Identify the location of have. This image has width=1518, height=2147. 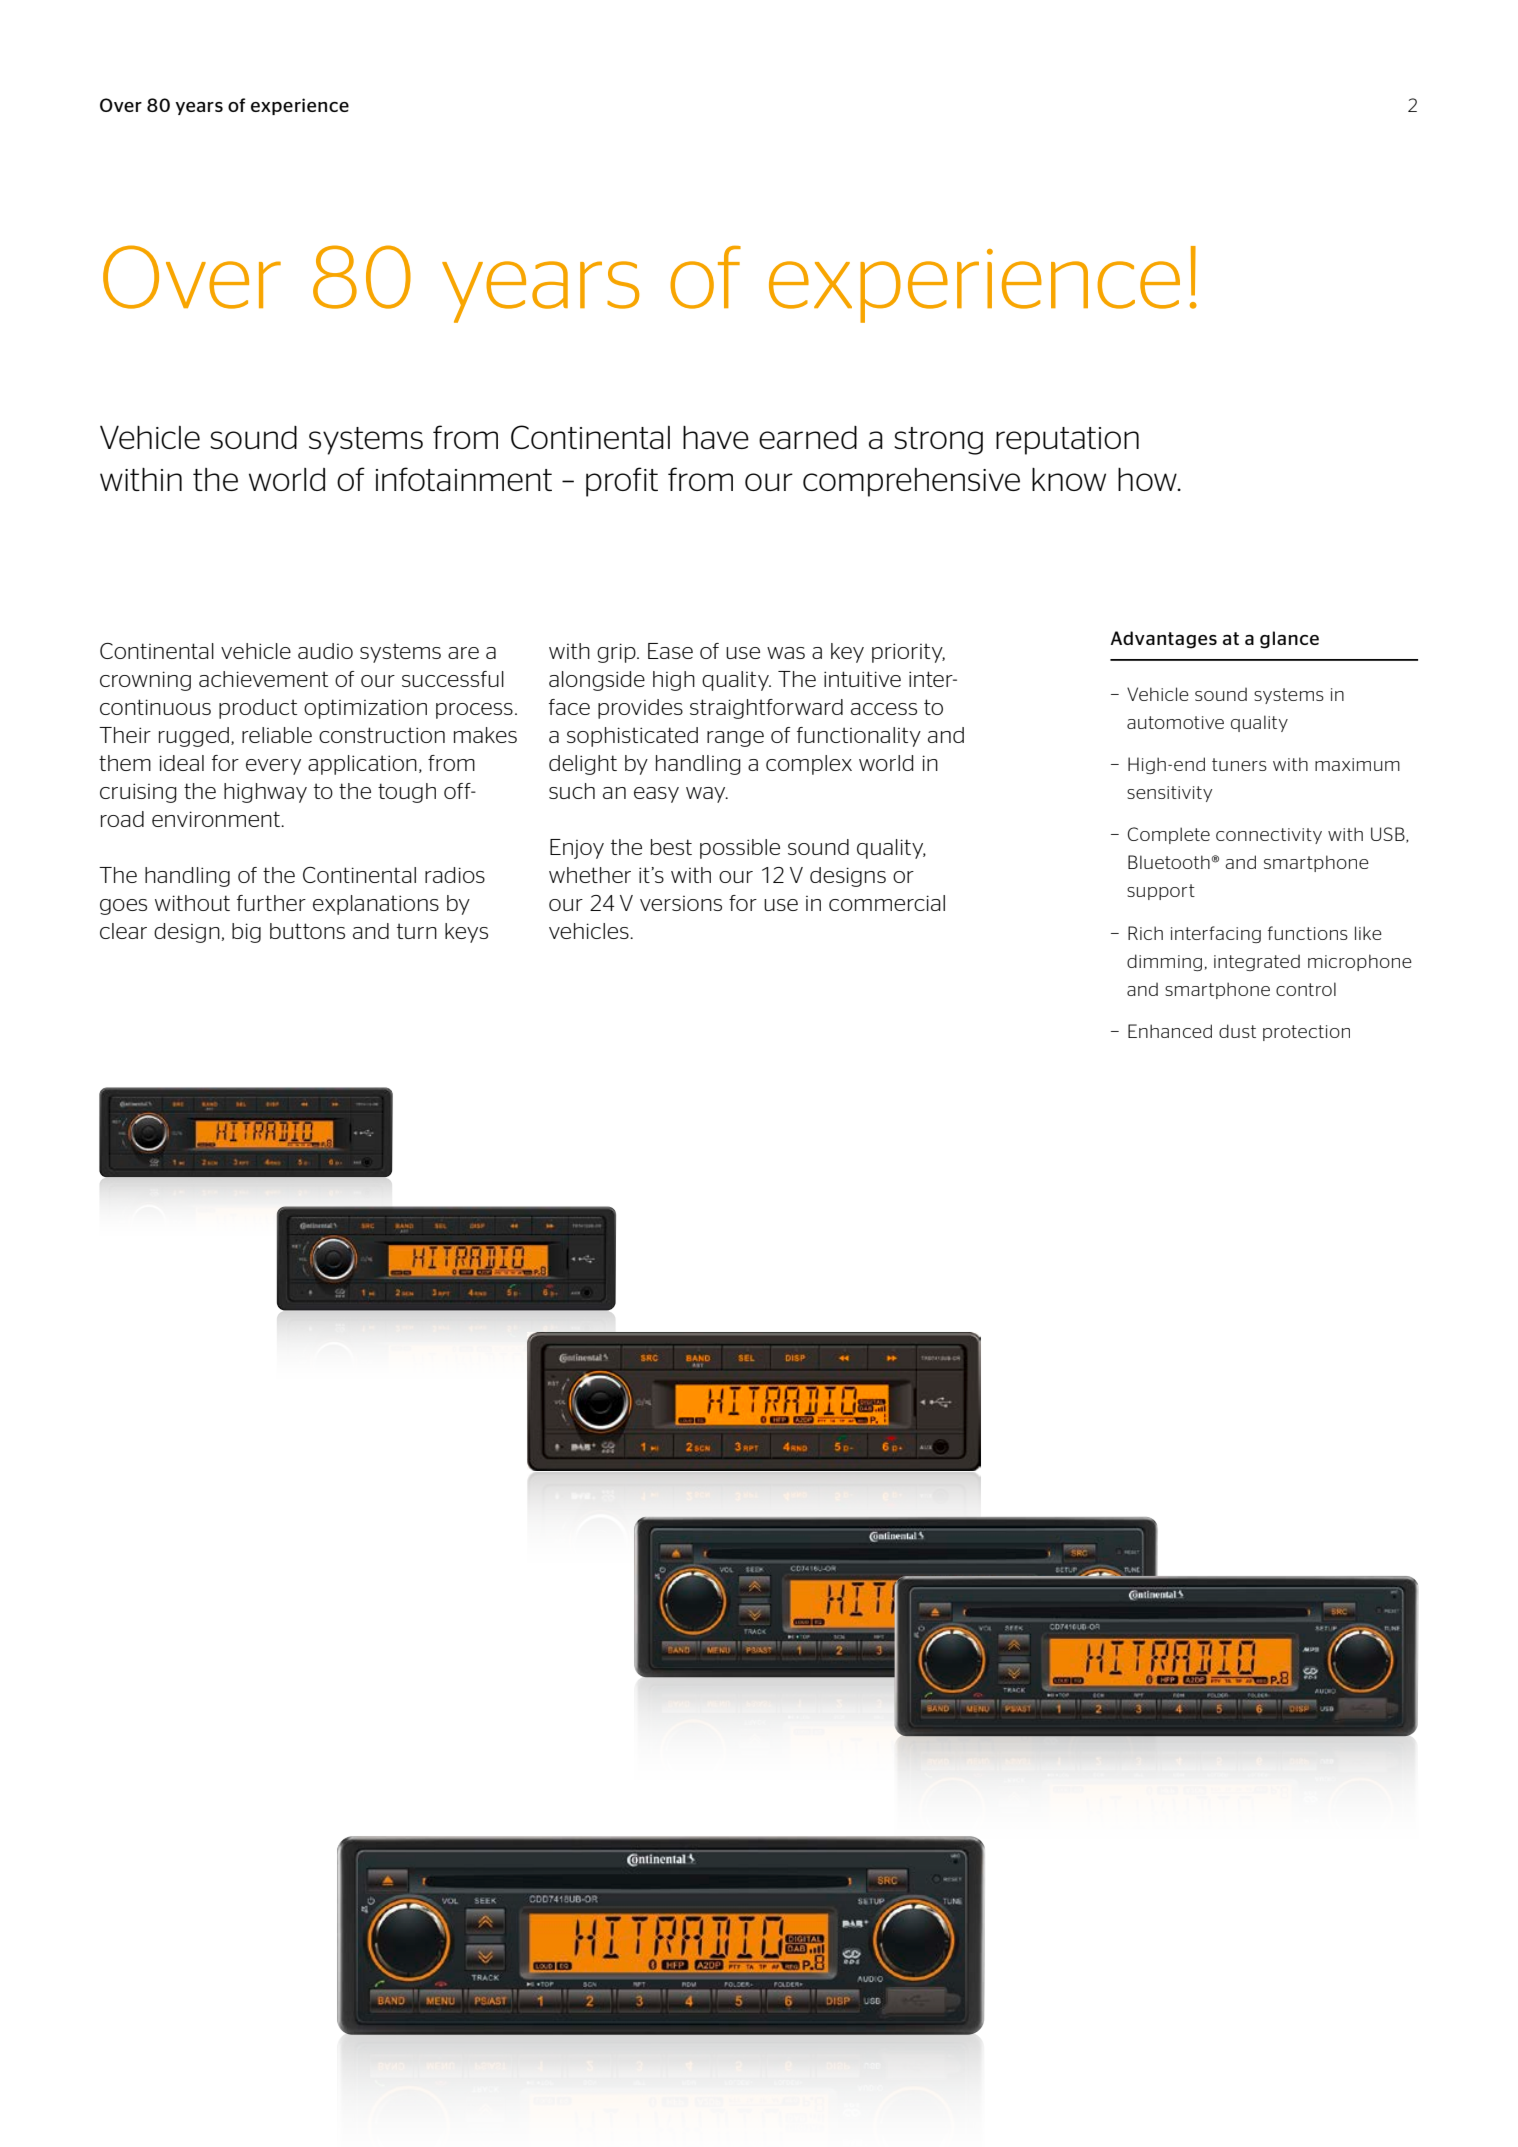
(716, 437).
